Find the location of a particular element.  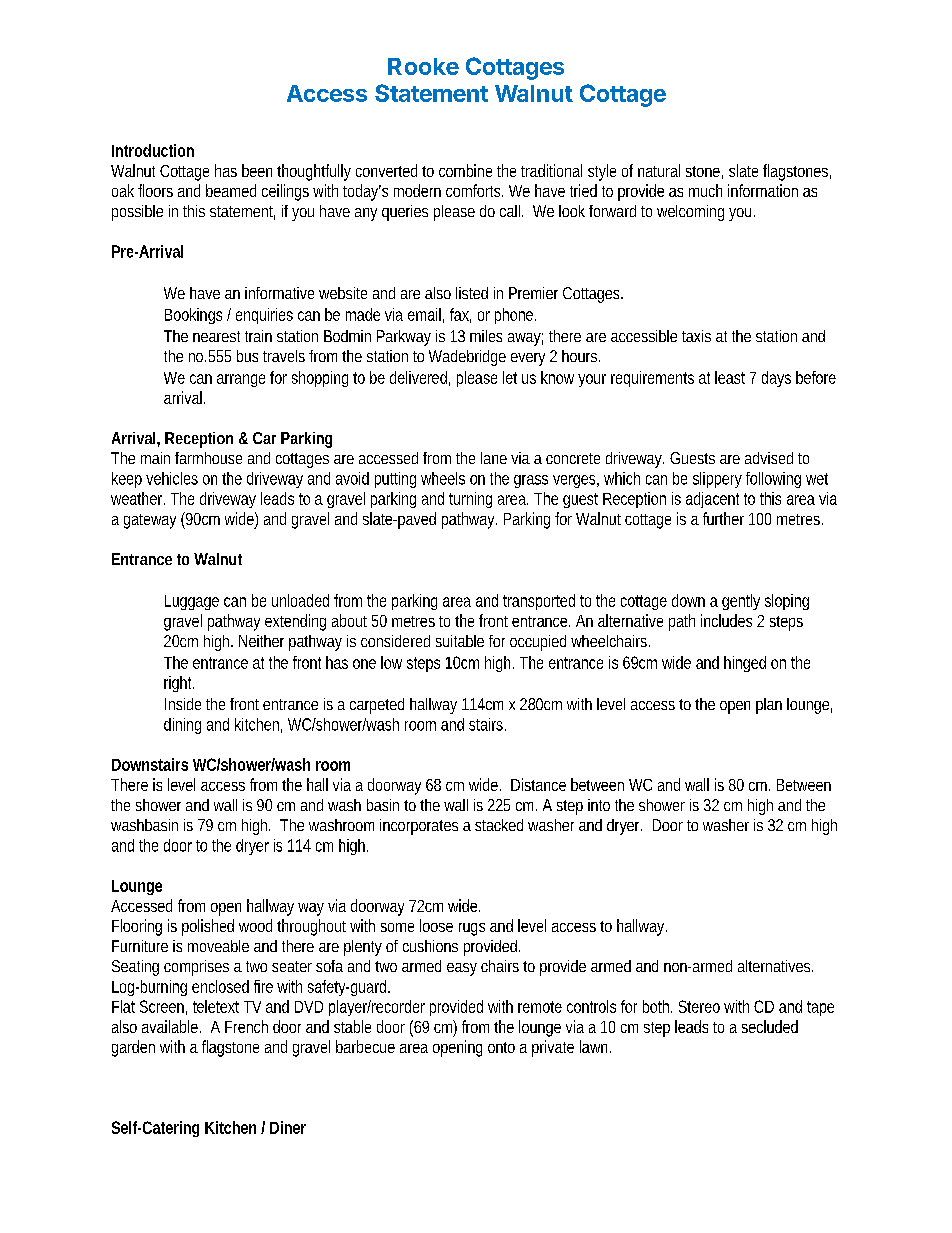

Diner is located at coordinates (288, 1127).
